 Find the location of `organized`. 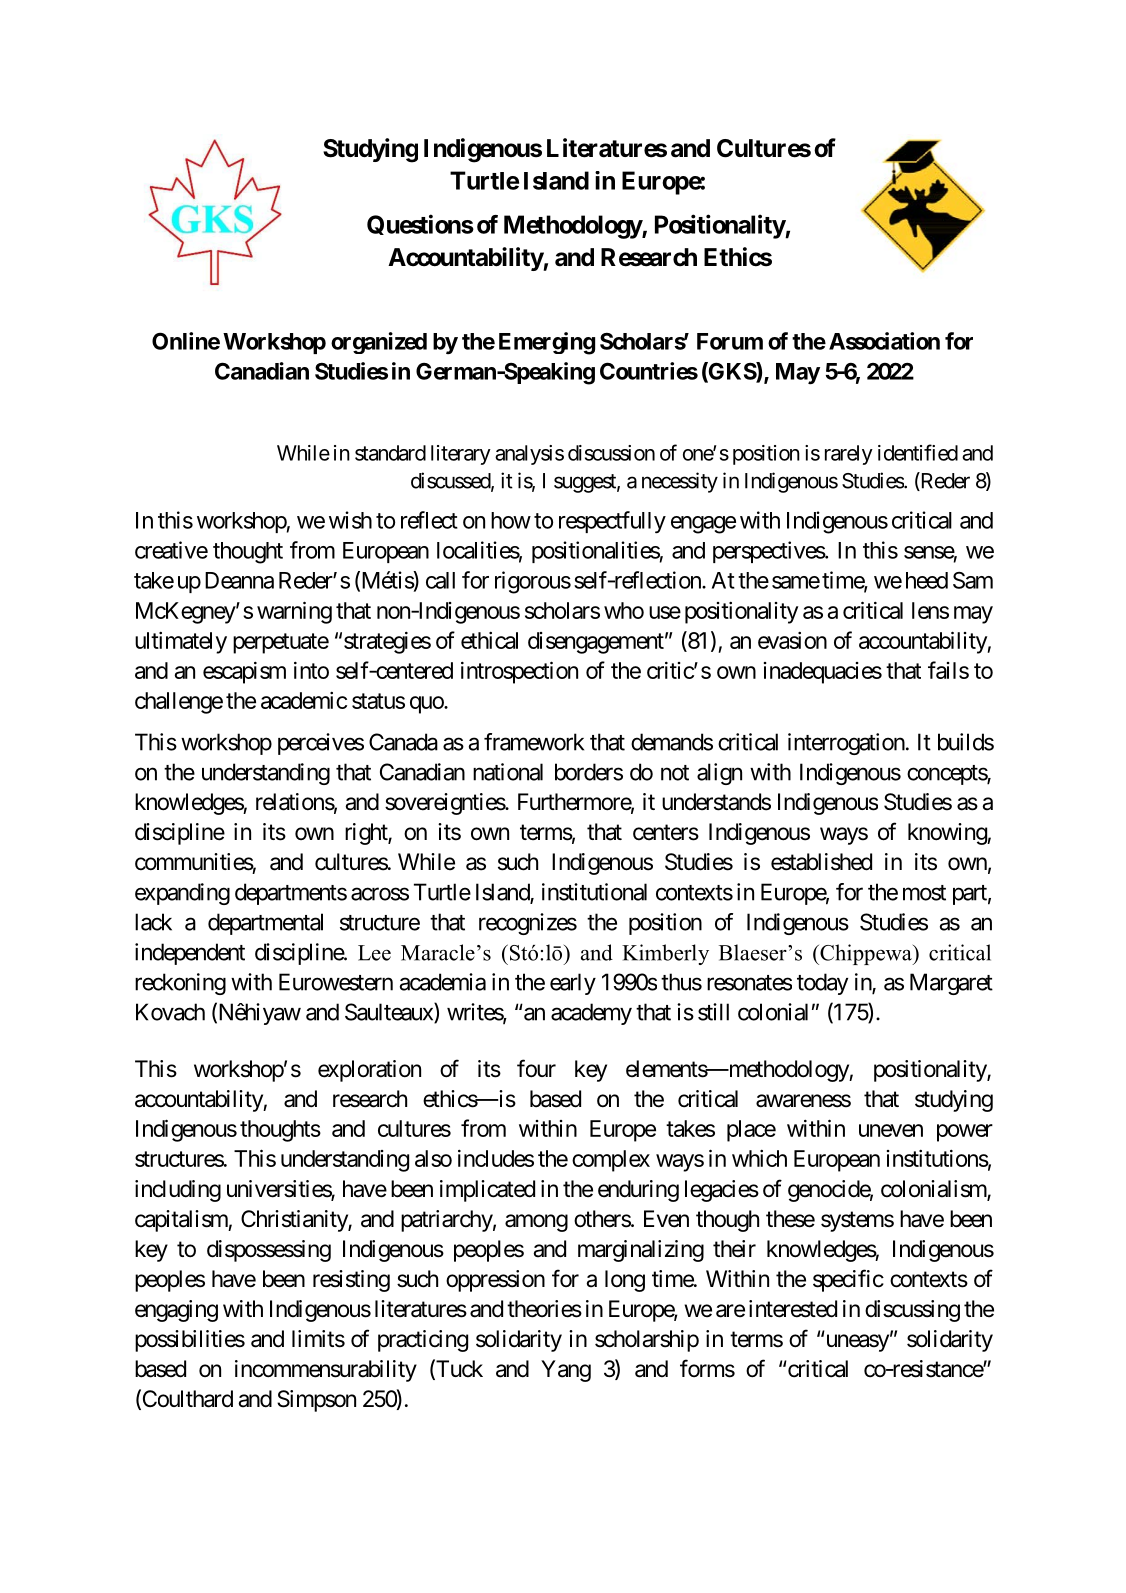

organized is located at coordinates (379, 343).
